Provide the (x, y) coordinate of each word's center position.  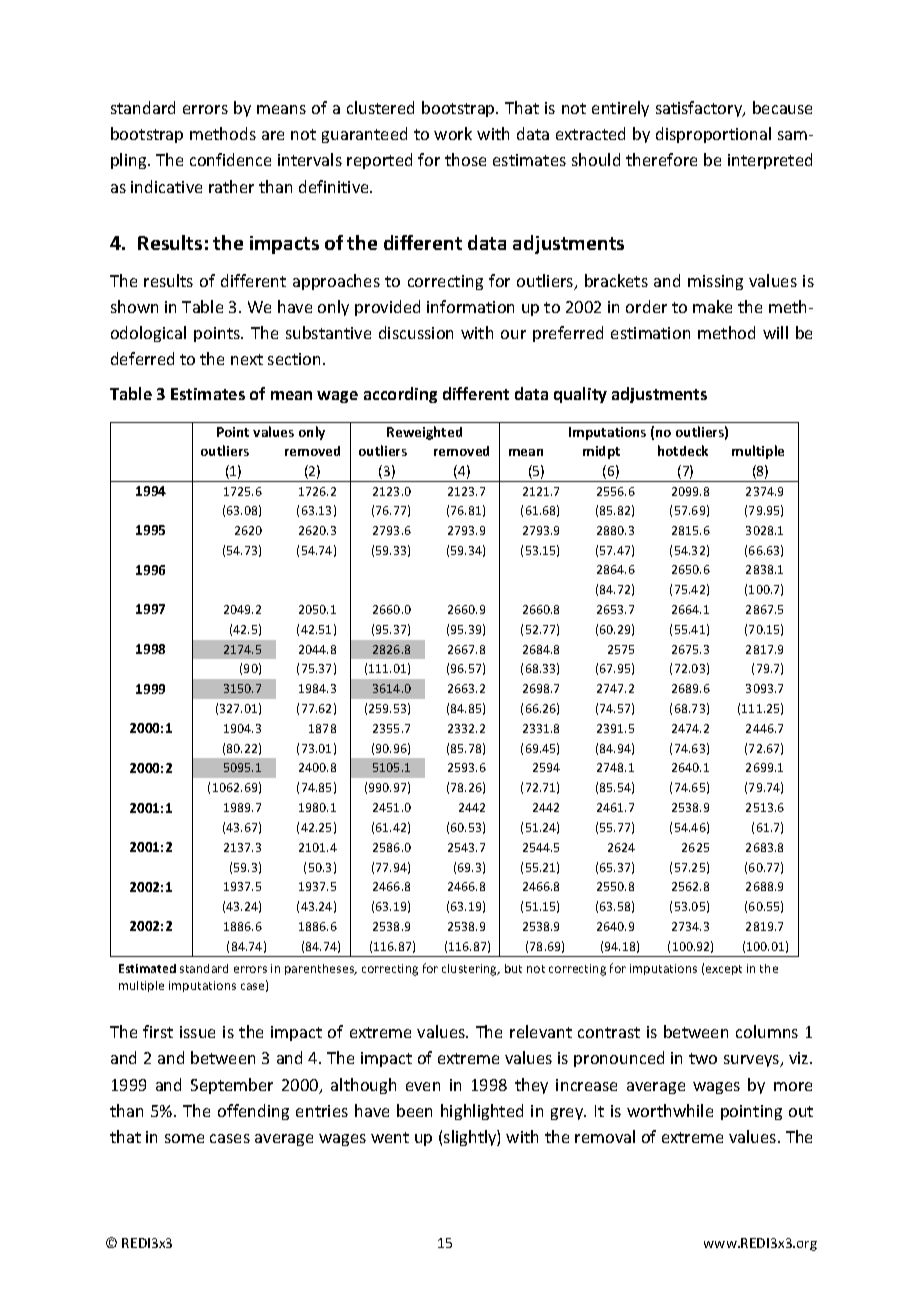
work (453, 133)
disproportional (713, 135)
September (232, 1086)
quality (580, 395)
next (247, 359)
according (400, 395)
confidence (230, 159)
